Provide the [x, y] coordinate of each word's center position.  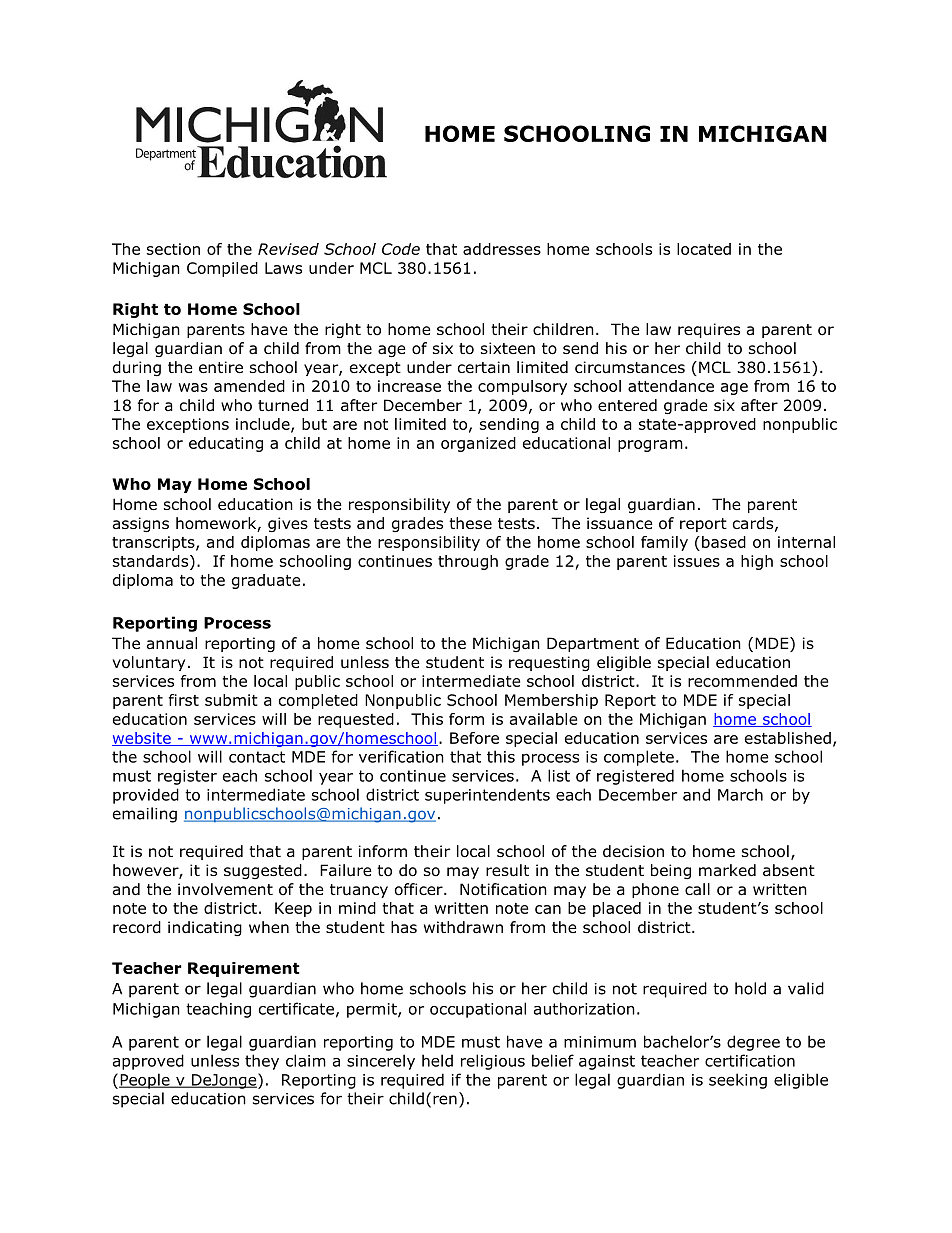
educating [226, 444]
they [262, 1062]
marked [727, 870]
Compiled [222, 269]
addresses [502, 249]
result [507, 870]
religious [493, 1062]
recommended [742, 681]
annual [172, 643]
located [704, 249]
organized [478, 444]
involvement [225, 889]
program [650, 446]
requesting [549, 663]
